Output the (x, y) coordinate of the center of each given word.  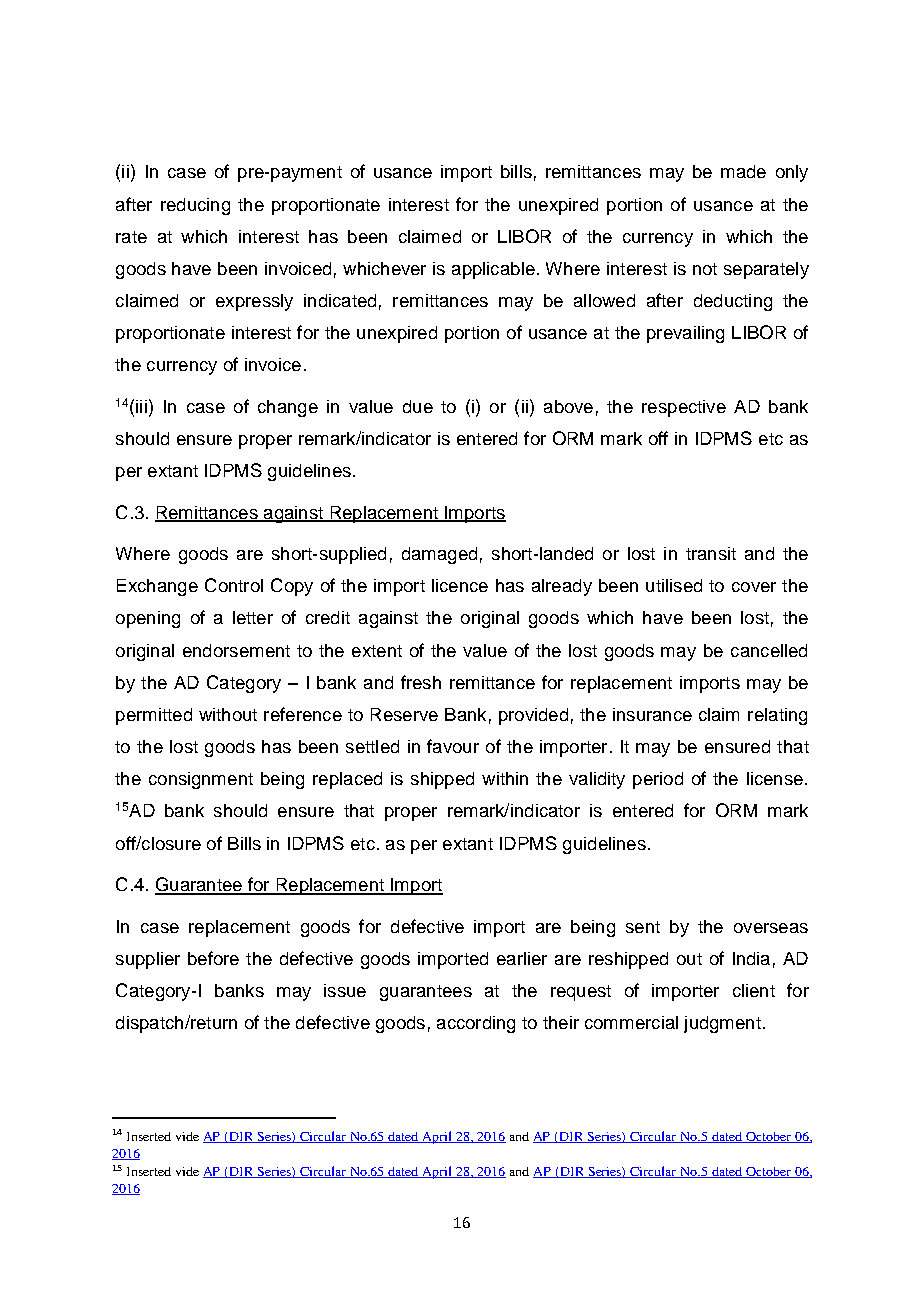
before (213, 958)
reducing (195, 206)
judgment (722, 1024)
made (743, 171)
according (476, 1024)
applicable (493, 270)
